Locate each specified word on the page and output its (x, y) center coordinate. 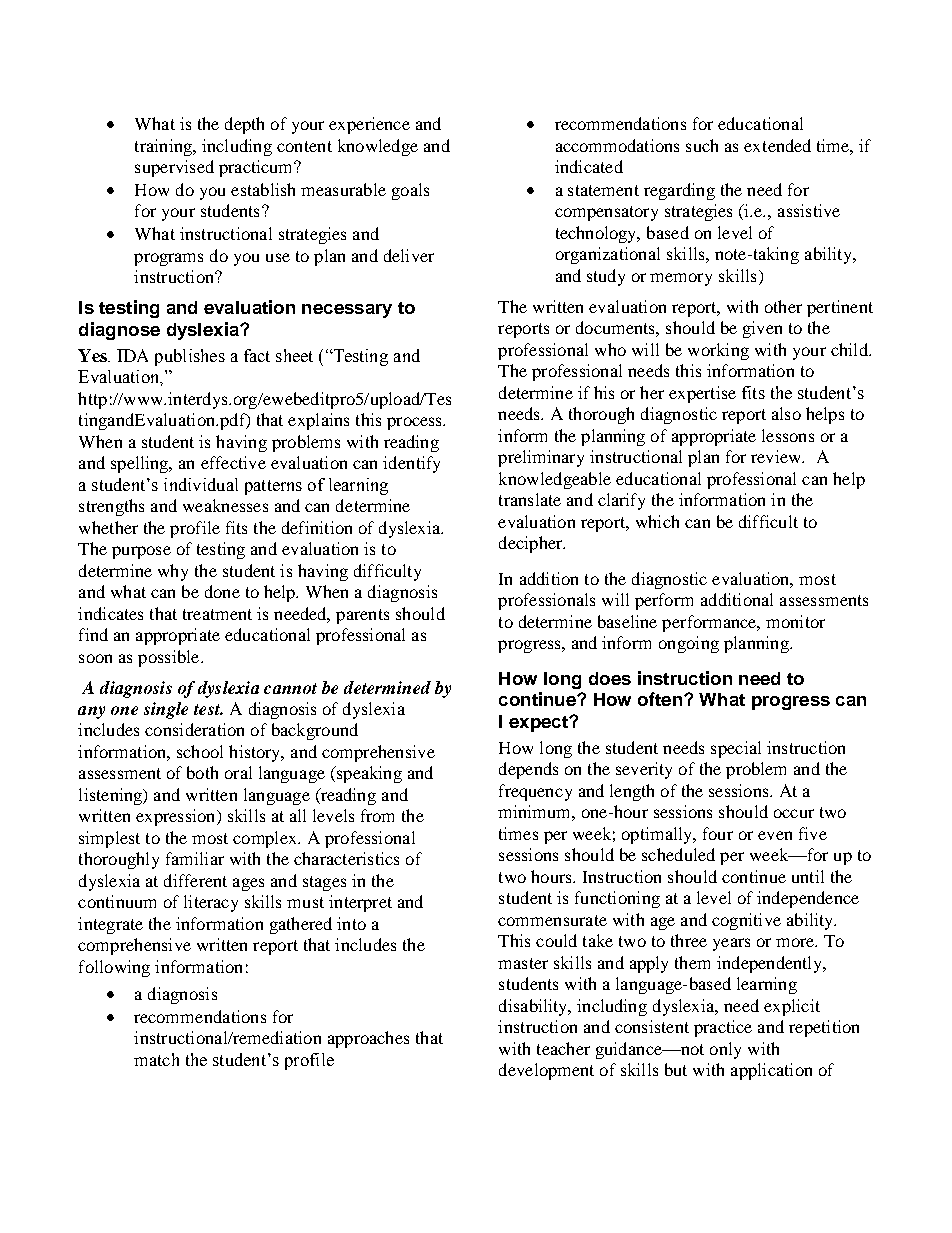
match (156, 1059)
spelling (141, 464)
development (546, 1071)
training (164, 147)
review (777, 456)
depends (528, 770)
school (200, 751)
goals (410, 191)
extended (777, 145)
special (736, 749)
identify (411, 464)
